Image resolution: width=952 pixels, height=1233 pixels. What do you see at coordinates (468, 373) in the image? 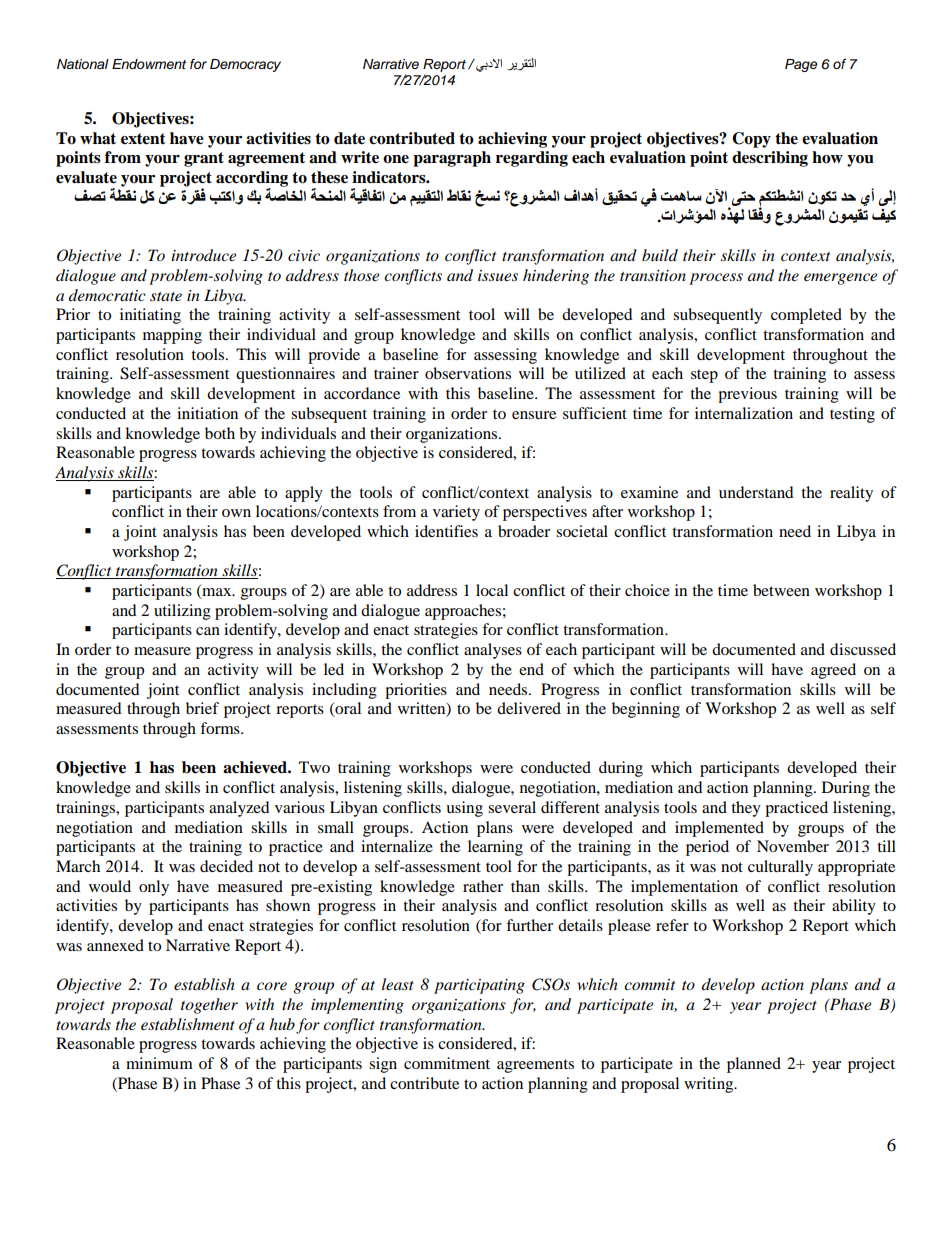
I see `observations` at bounding box center [468, 373].
